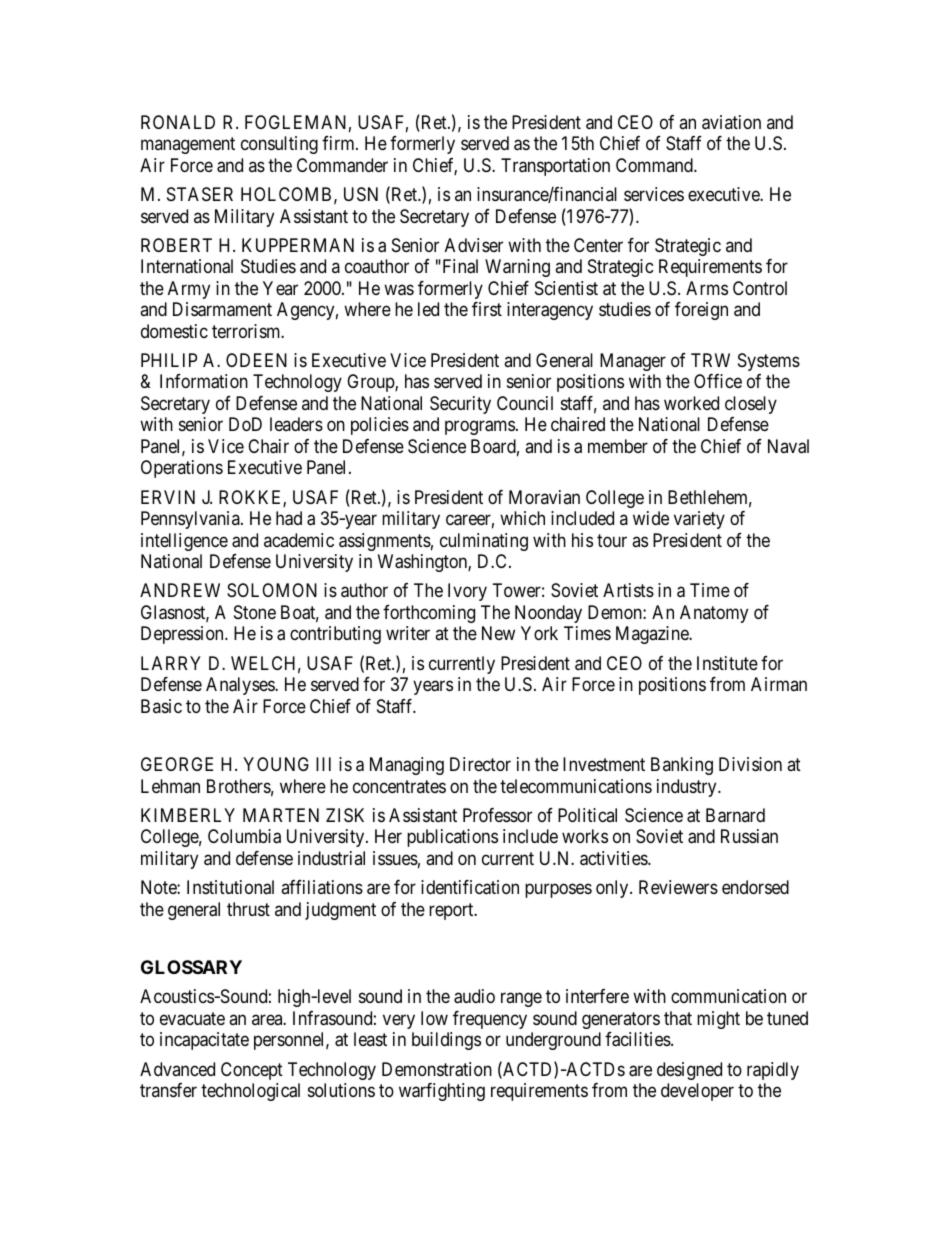 Image resolution: width=952 pixels, height=1233 pixels. What do you see at coordinates (555, 167) in the image?
I see `Transportation` at bounding box center [555, 167].
